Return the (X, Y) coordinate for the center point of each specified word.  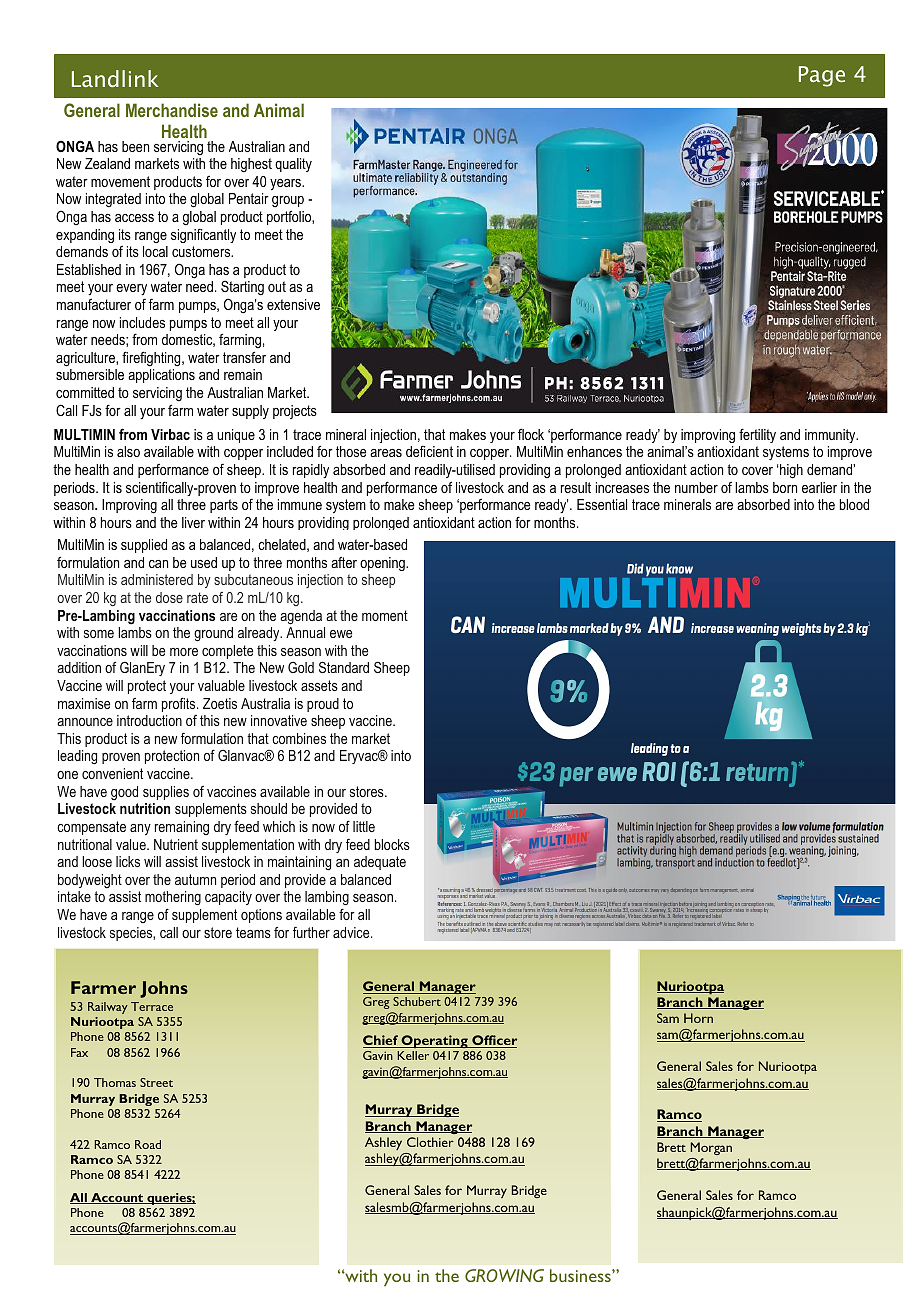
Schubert (417, 1001)
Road (148, 1144)
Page (822, 76)
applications (161, 376)
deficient (429, 451)
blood (854, 504)
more (184, 652)
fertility (757, 435)
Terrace (152, 1006)
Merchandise (172, 110)
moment (385, 615)
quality (293, 165)
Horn (698, 1018)
